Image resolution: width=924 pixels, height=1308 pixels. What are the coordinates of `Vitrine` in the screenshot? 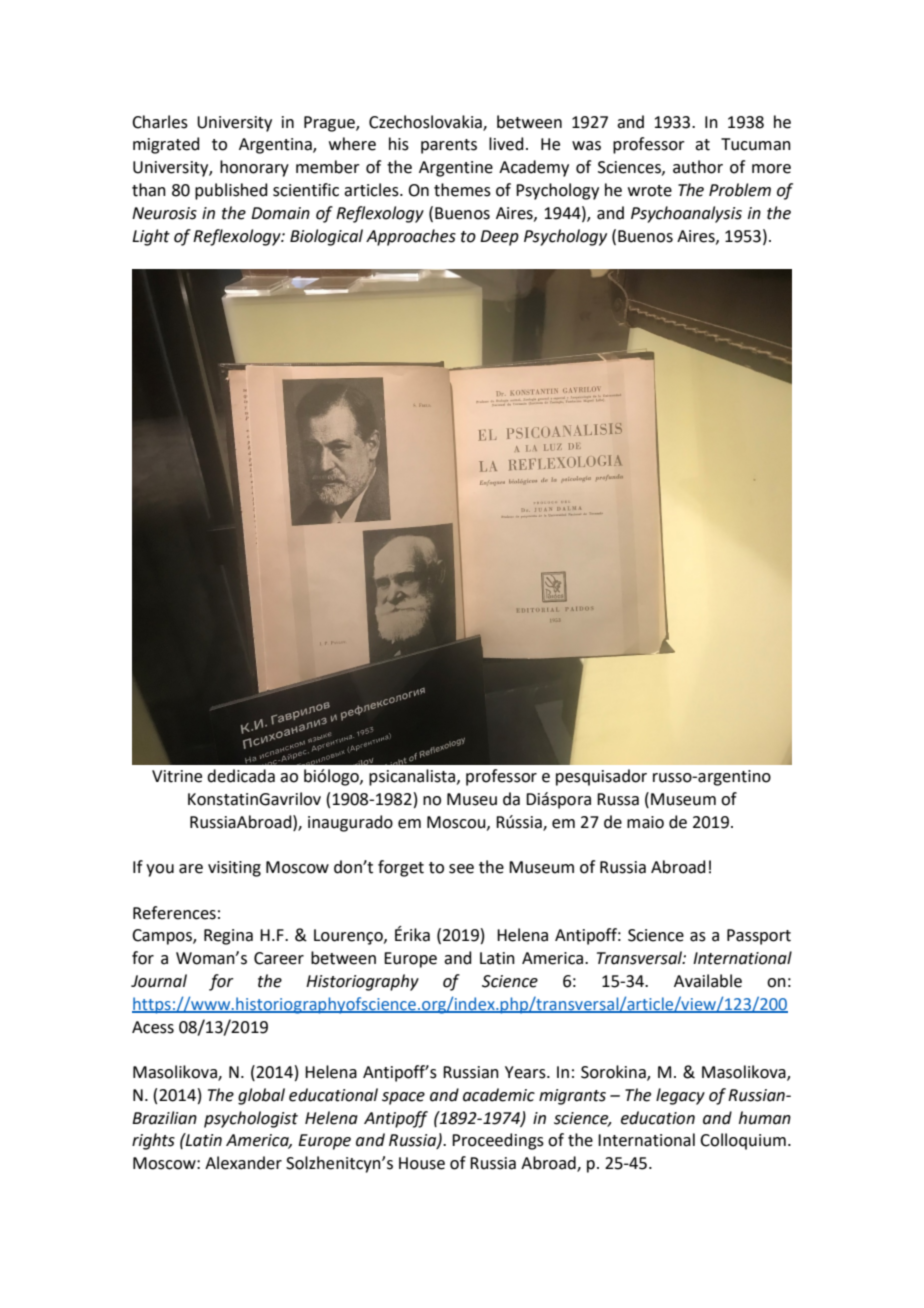 It's located at (177, 776).
